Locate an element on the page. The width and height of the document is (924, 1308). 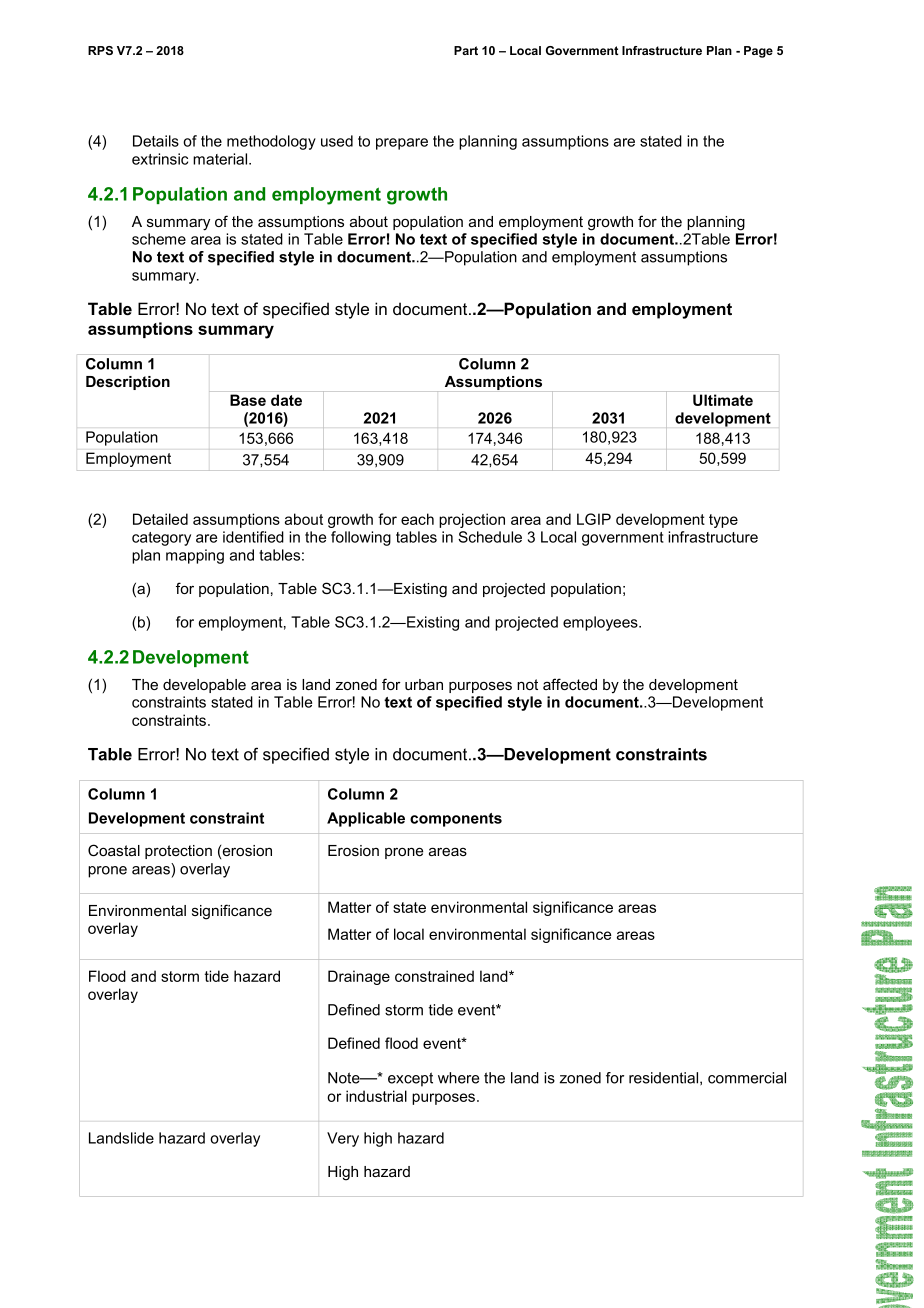
components is located at coordinates (456, 820).
